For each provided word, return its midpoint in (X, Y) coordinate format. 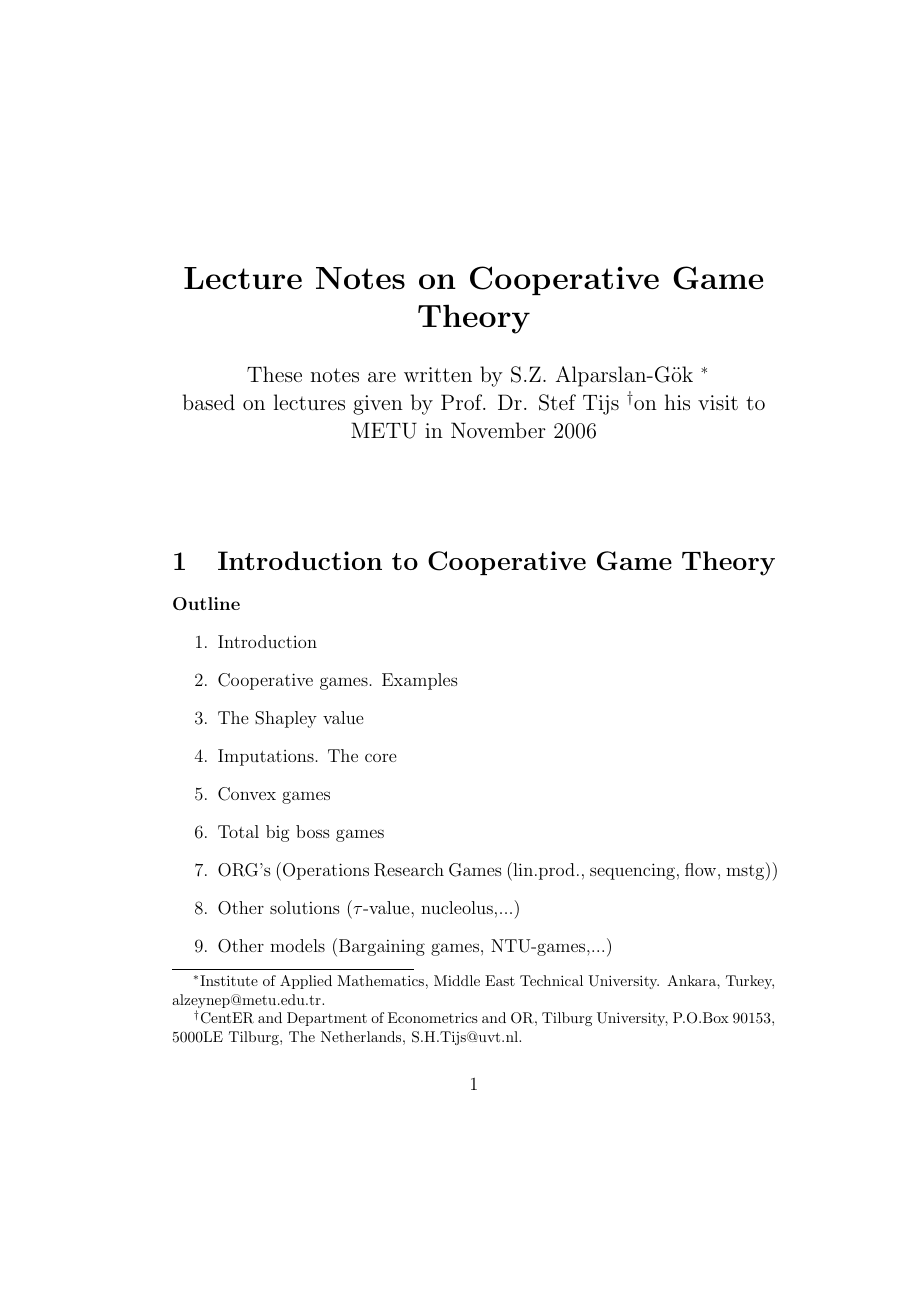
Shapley (286, 719)
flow (702, 869)
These (274, 374)
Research (409, 870)
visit (718, 402)
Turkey (750, 982)
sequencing (632, 871)
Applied (306, 982)
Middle (457, 980)
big (278, 833)
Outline (206, 603)
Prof (463, 402)
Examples (420, 681)
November (498, 430)
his (677, 402)
